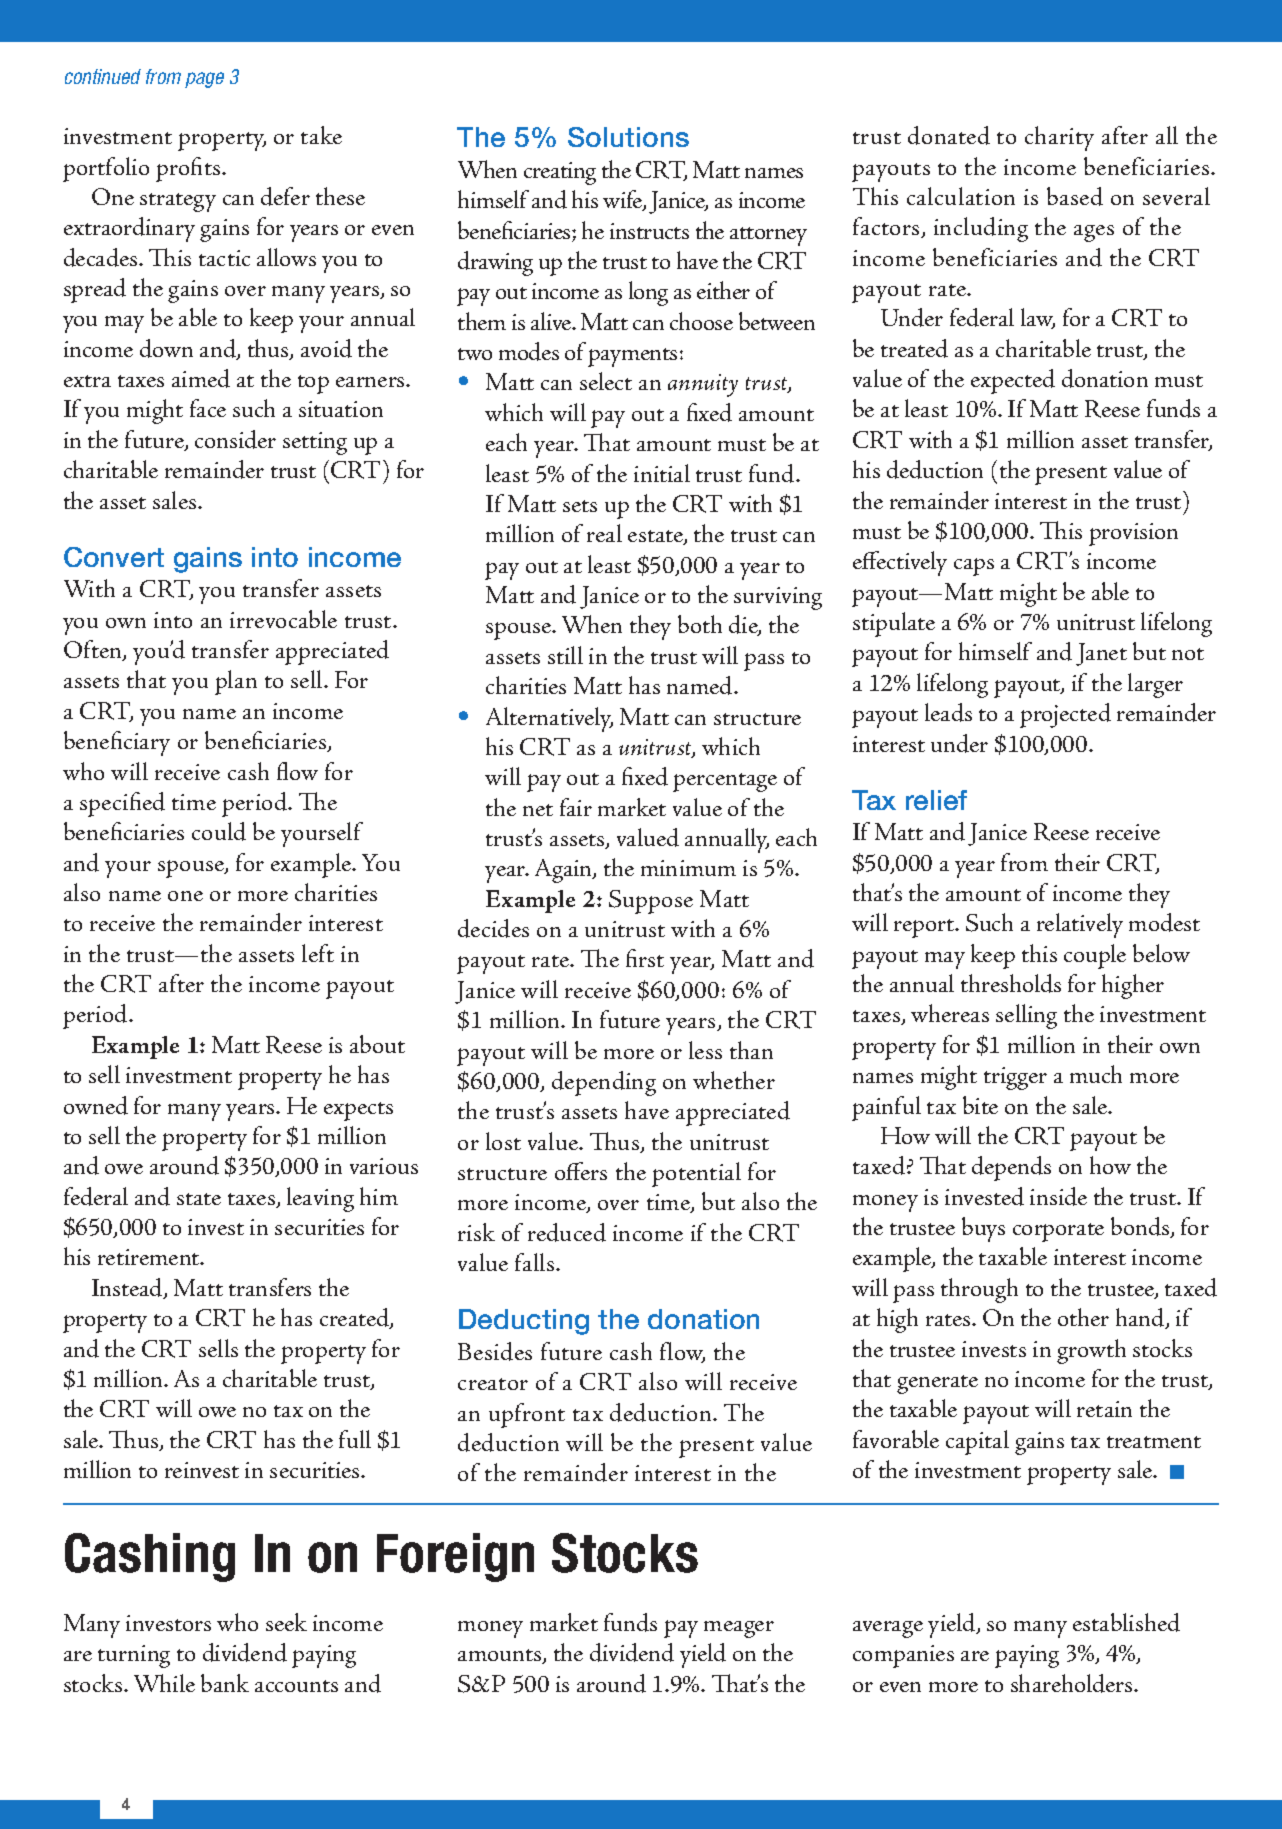 This image has width=1282, height=1829. I want to click on provision, so click(1133, 534).
